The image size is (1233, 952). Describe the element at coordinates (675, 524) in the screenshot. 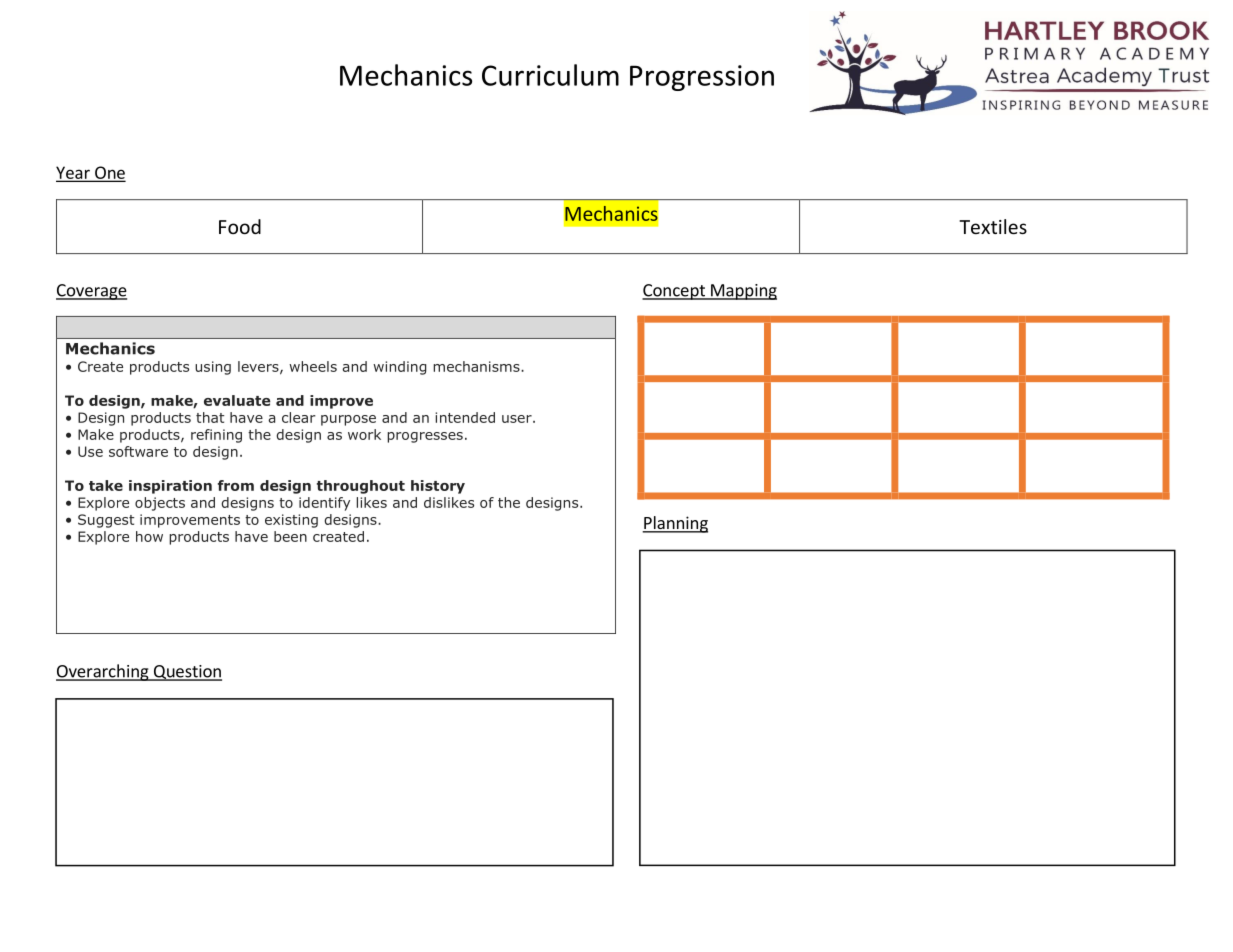

I see `Planning` at that location.
